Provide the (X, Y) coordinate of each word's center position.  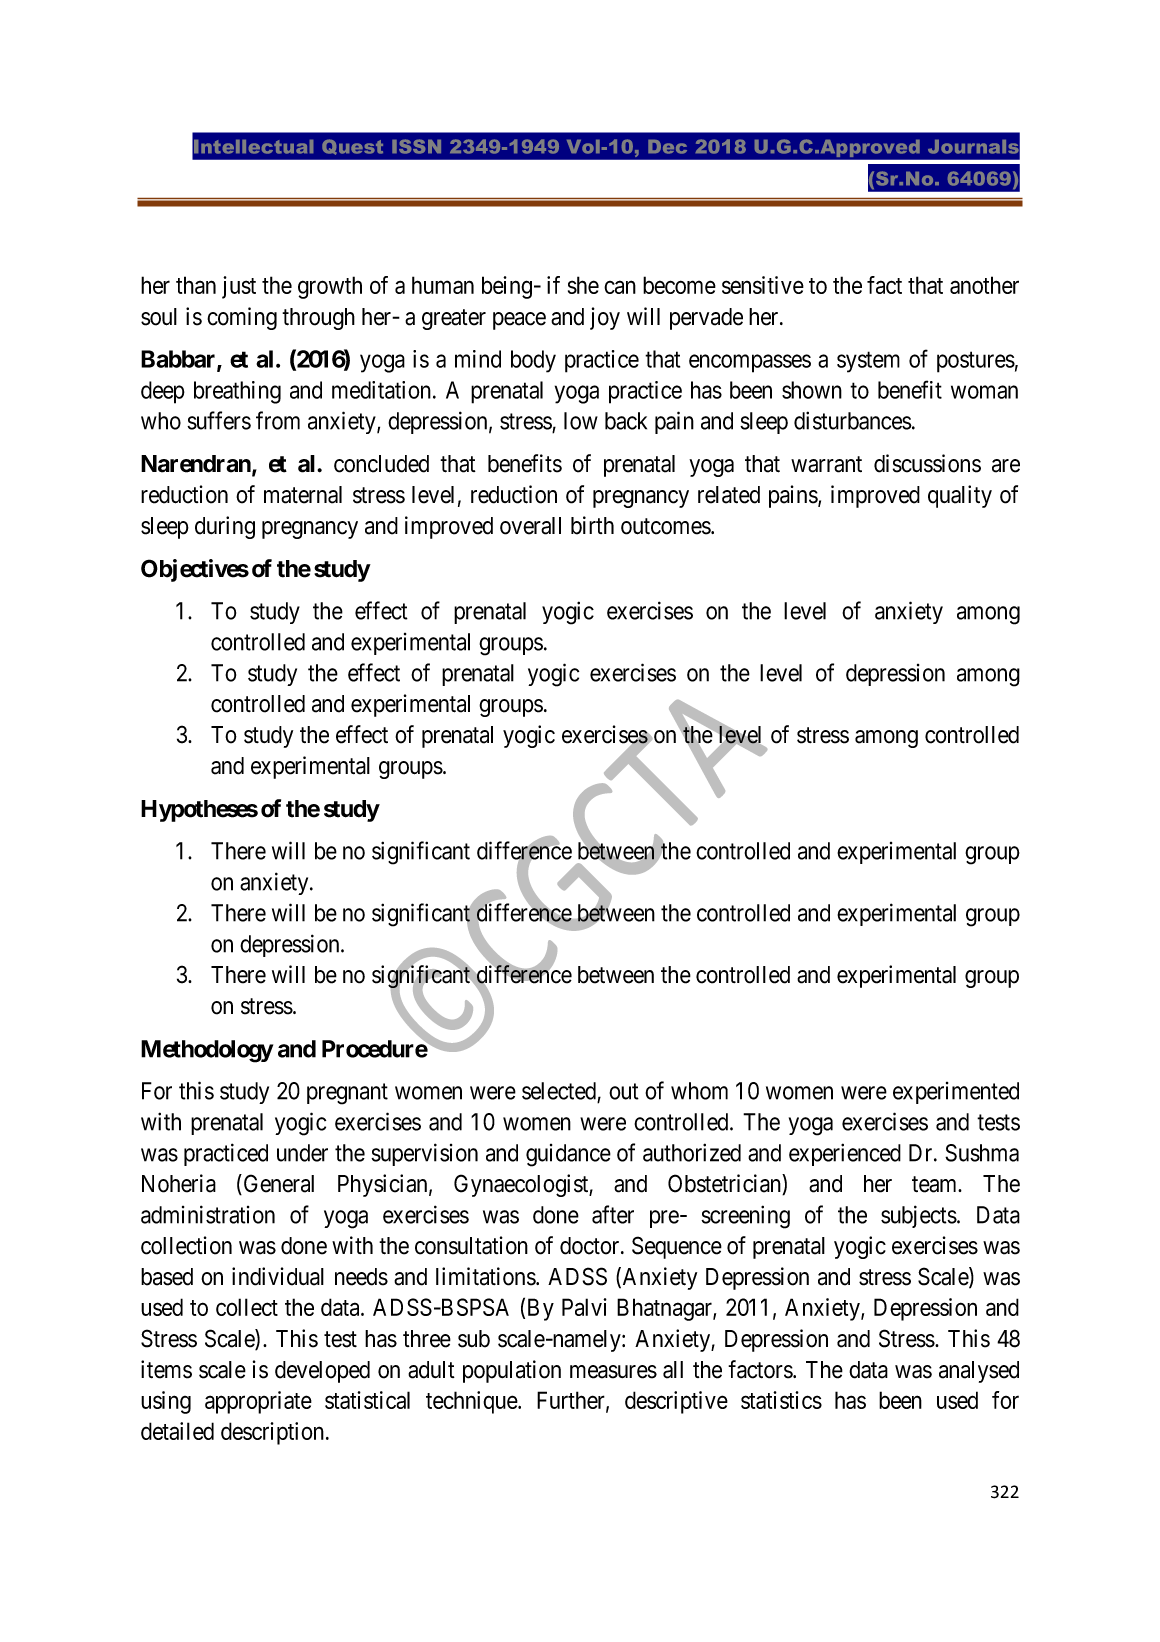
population (512, 1371)
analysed (979, 1372)
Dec (667, 147)
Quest (352, 147)
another (984, 285)
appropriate (258, 1402)
